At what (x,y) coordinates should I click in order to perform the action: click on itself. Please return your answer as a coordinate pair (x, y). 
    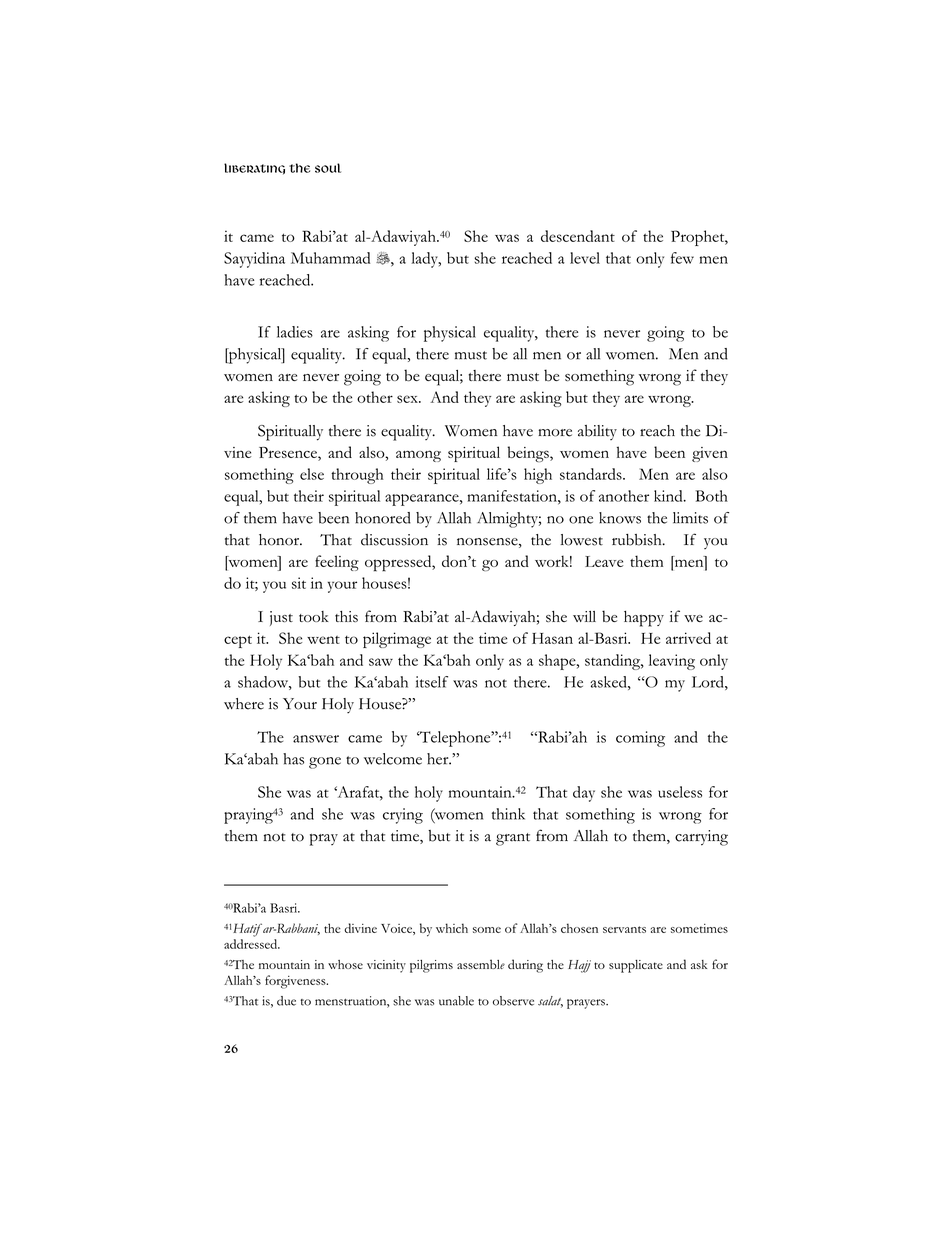
    Looking at the image, I should click on (432, 682).
